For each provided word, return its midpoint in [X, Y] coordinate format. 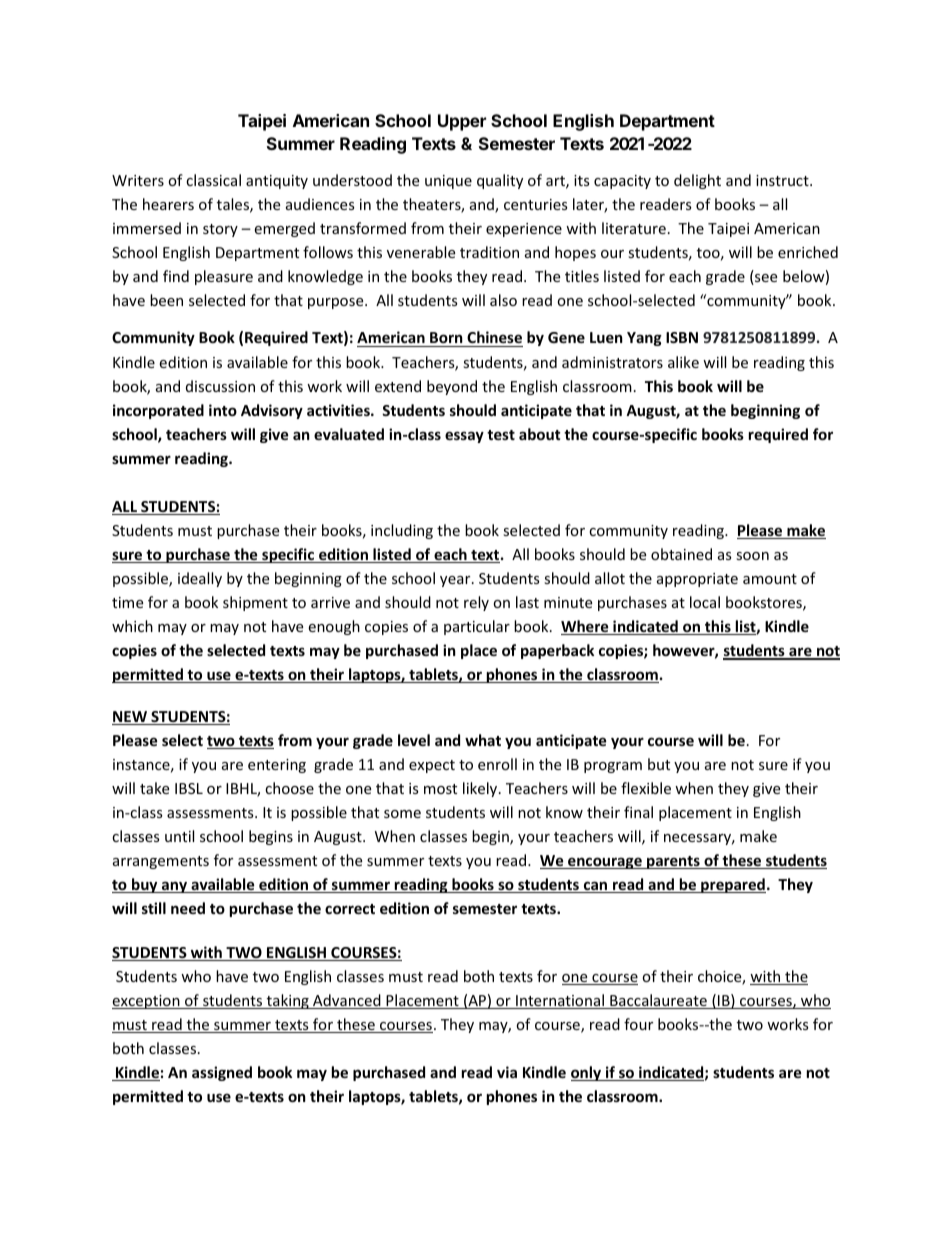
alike [683, 362]
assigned [222, 1073]
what [483, 740]
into [223, 410]
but [659, 764]
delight [697, 181]
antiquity [277, 182]
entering [277, 766]
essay [464, 437]
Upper [462, 122]
